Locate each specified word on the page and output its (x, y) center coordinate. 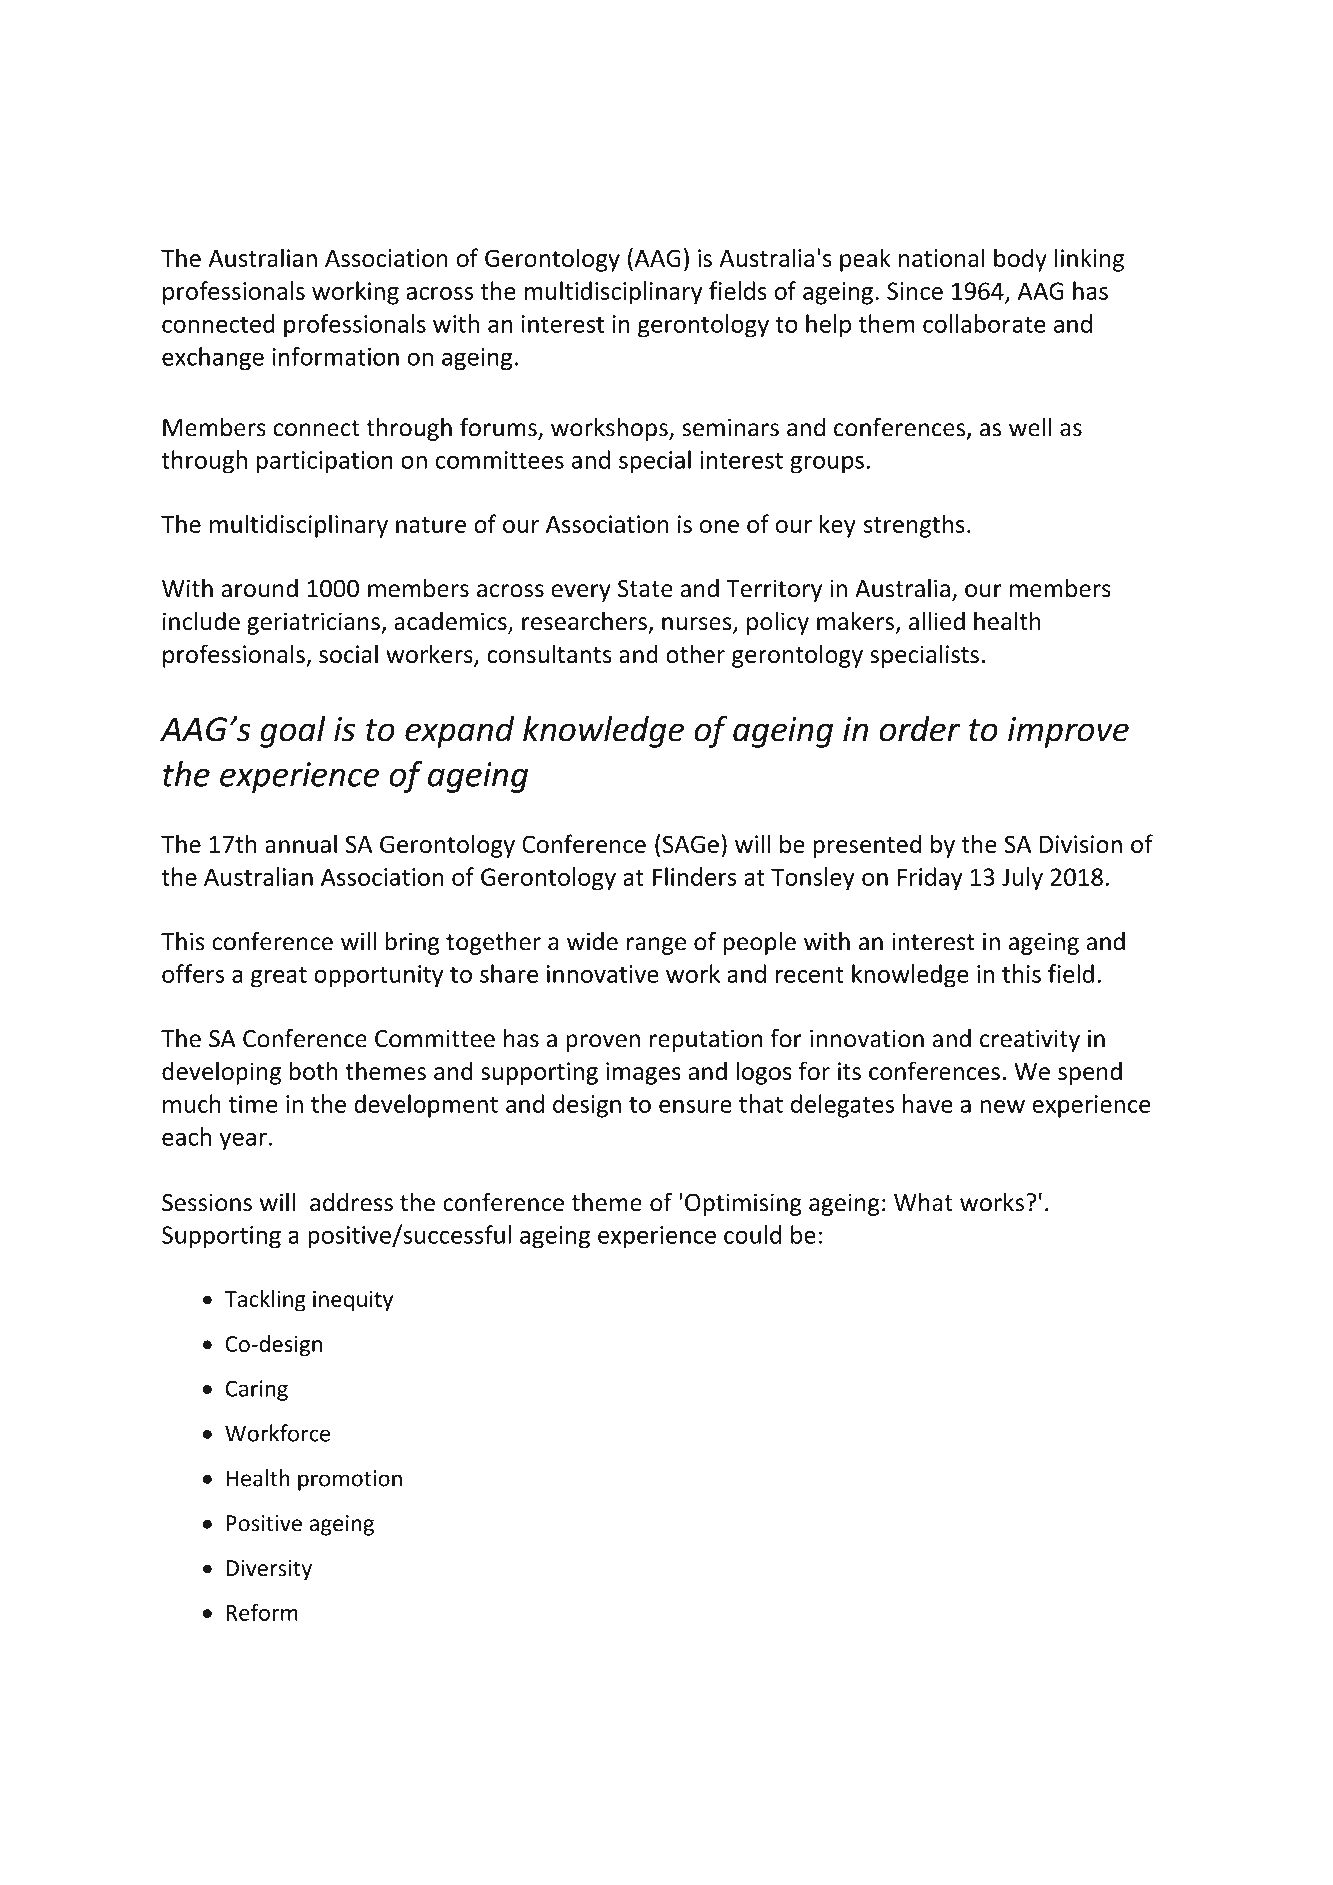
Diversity (269, 1570)
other (695, 653)
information (336, 356)
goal (293, 732)
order (919, 729)
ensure (695, 1106)
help (828, 326)
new (1002, 1106)
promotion (350, 1480)
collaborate (984, 323)
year (243, 1141)
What (923, 1202)
